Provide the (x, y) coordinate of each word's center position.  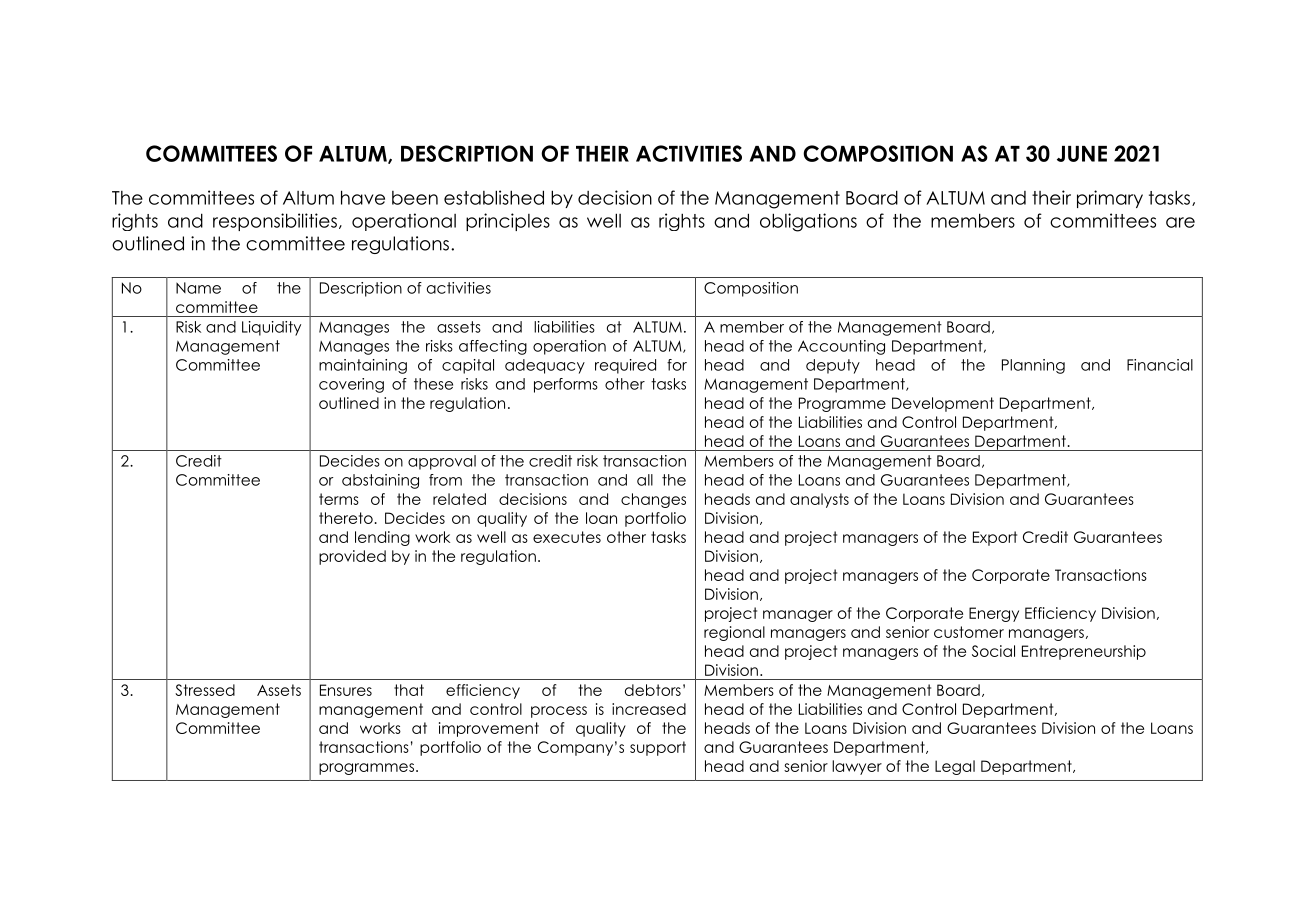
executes (567, 537)
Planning (1033, 366)
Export (995, 538)
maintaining (363, 366)
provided (352, 557)
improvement (489, 729)
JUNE (1082, 154)
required (625, 366)
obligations (808, 222)
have (363, 197)
